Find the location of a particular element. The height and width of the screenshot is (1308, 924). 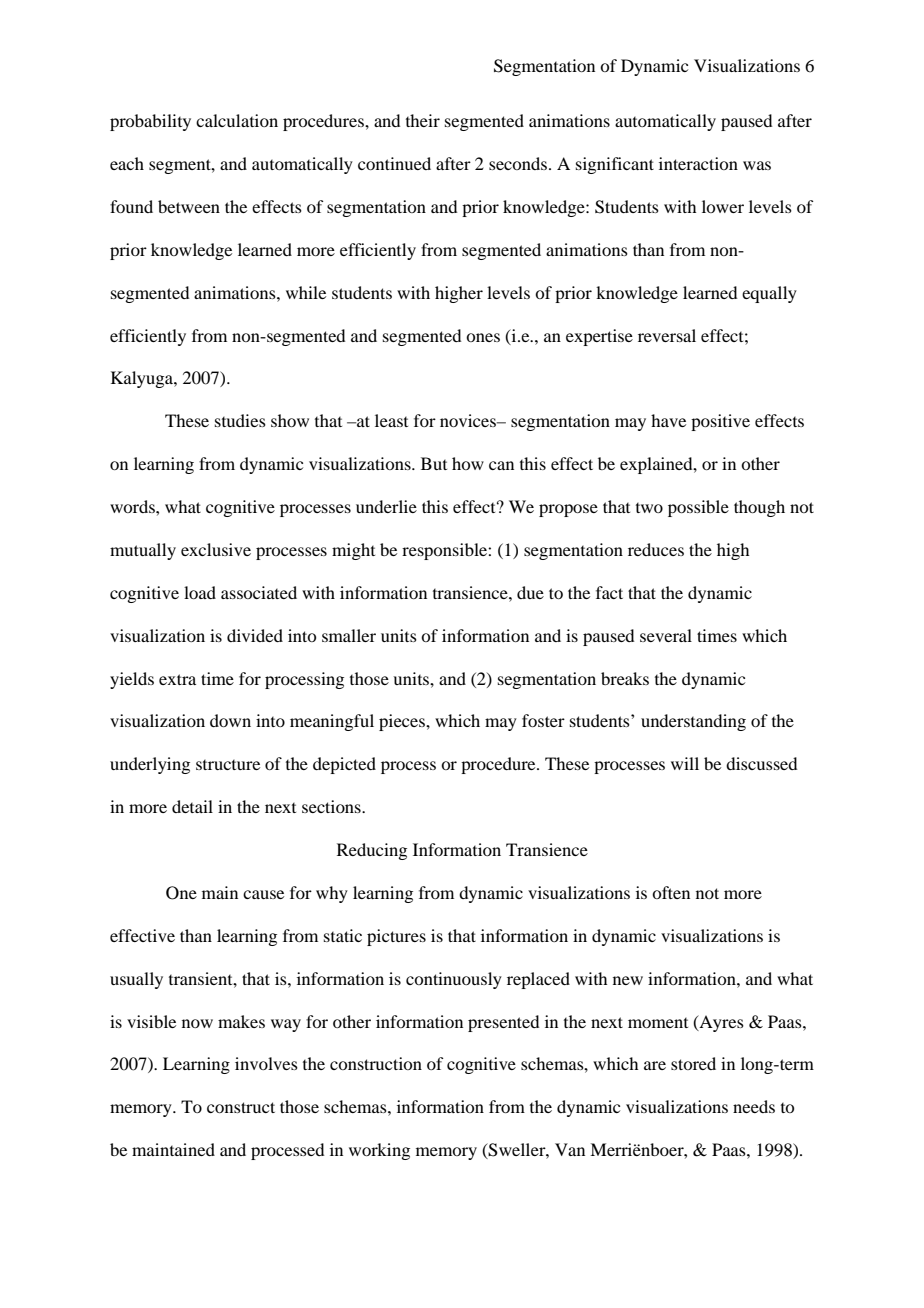

interaction is located at coordinates (698, 163).
